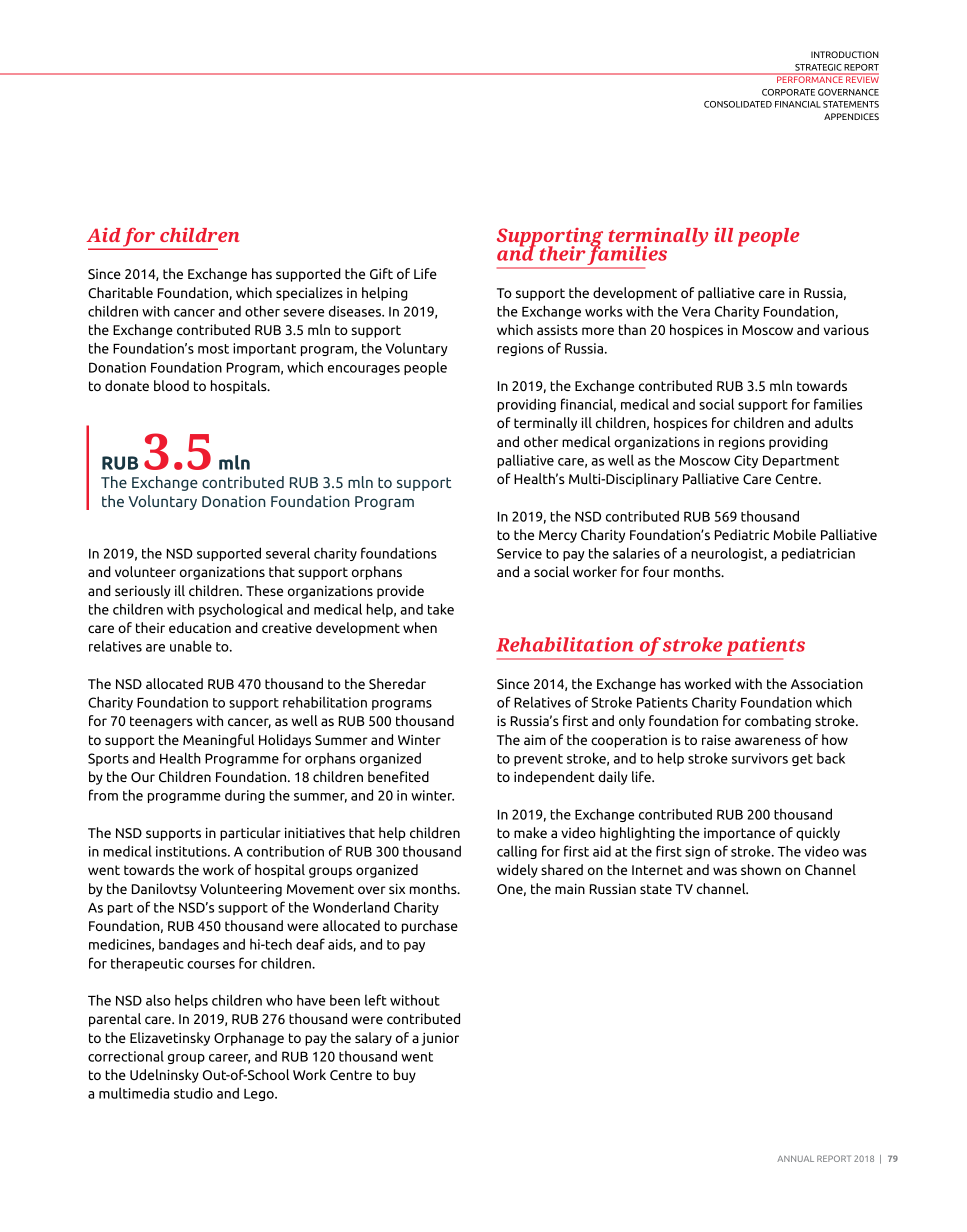  I want to click on studio, so click(193, 1093).
